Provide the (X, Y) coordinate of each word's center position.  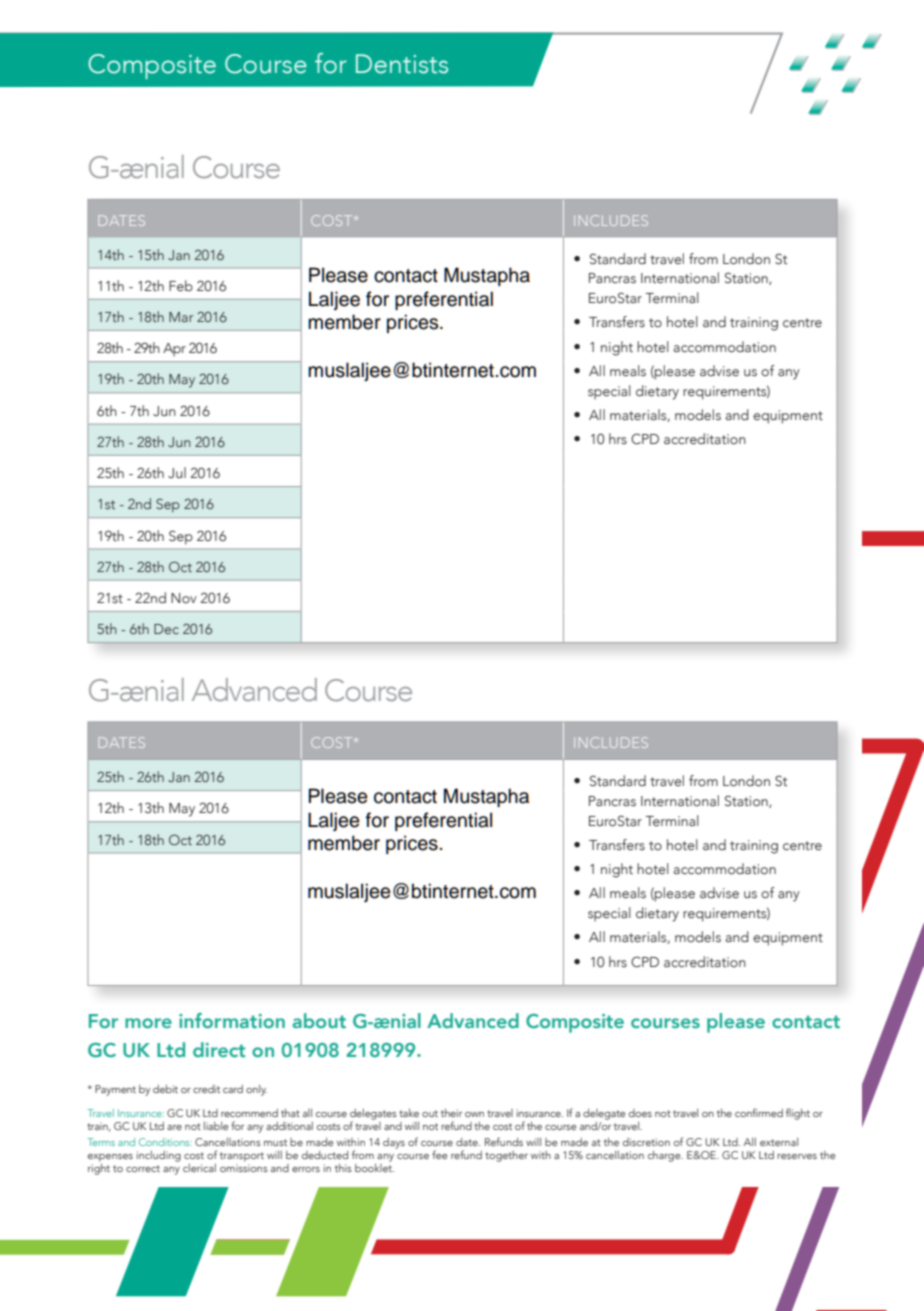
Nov (184, 598)
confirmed (759, 1112)
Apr (174, 349)
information (232, 1020)
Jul (177, 472)
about (319, 1020)
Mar (181, 317)
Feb (181, 285)
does (640, 1113)
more (148, 1023)
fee (439, 1154)
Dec (166, 629)
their (451, 1113)
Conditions (165, 1142)
